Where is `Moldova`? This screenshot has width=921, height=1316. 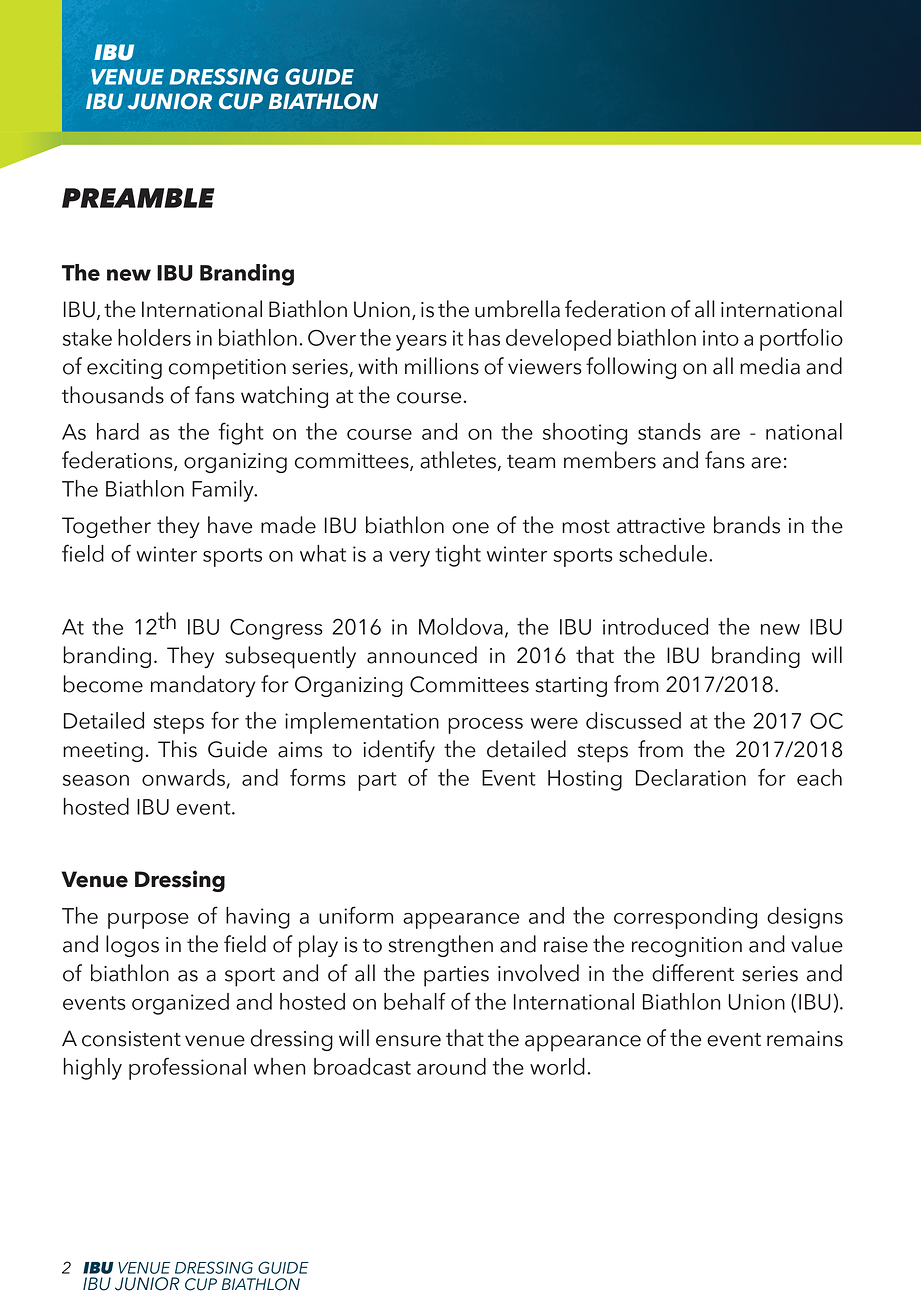
Moldova is located at coordinates (461, 626).
